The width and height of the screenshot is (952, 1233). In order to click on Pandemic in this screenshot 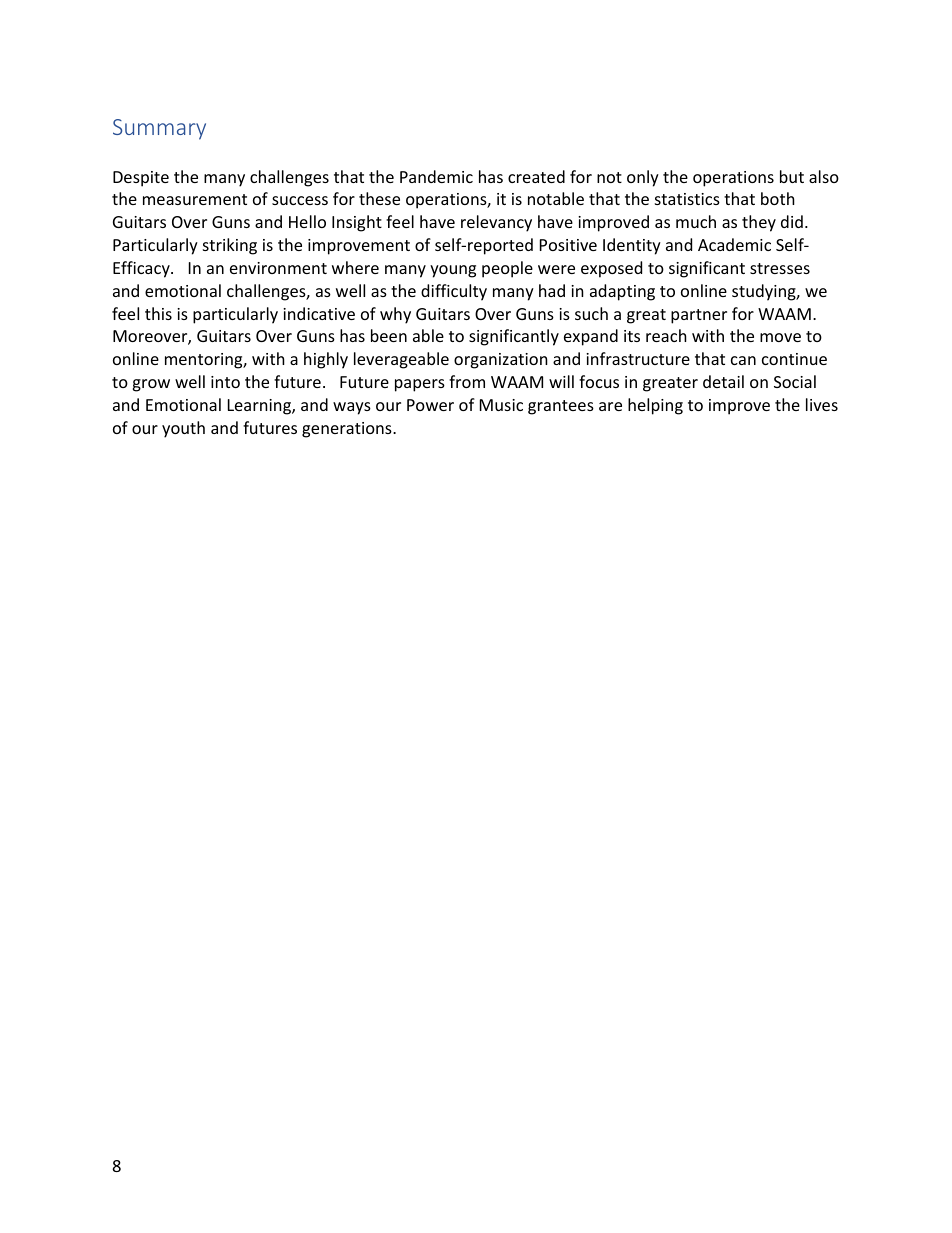, I will do `click(436, 176)`.
